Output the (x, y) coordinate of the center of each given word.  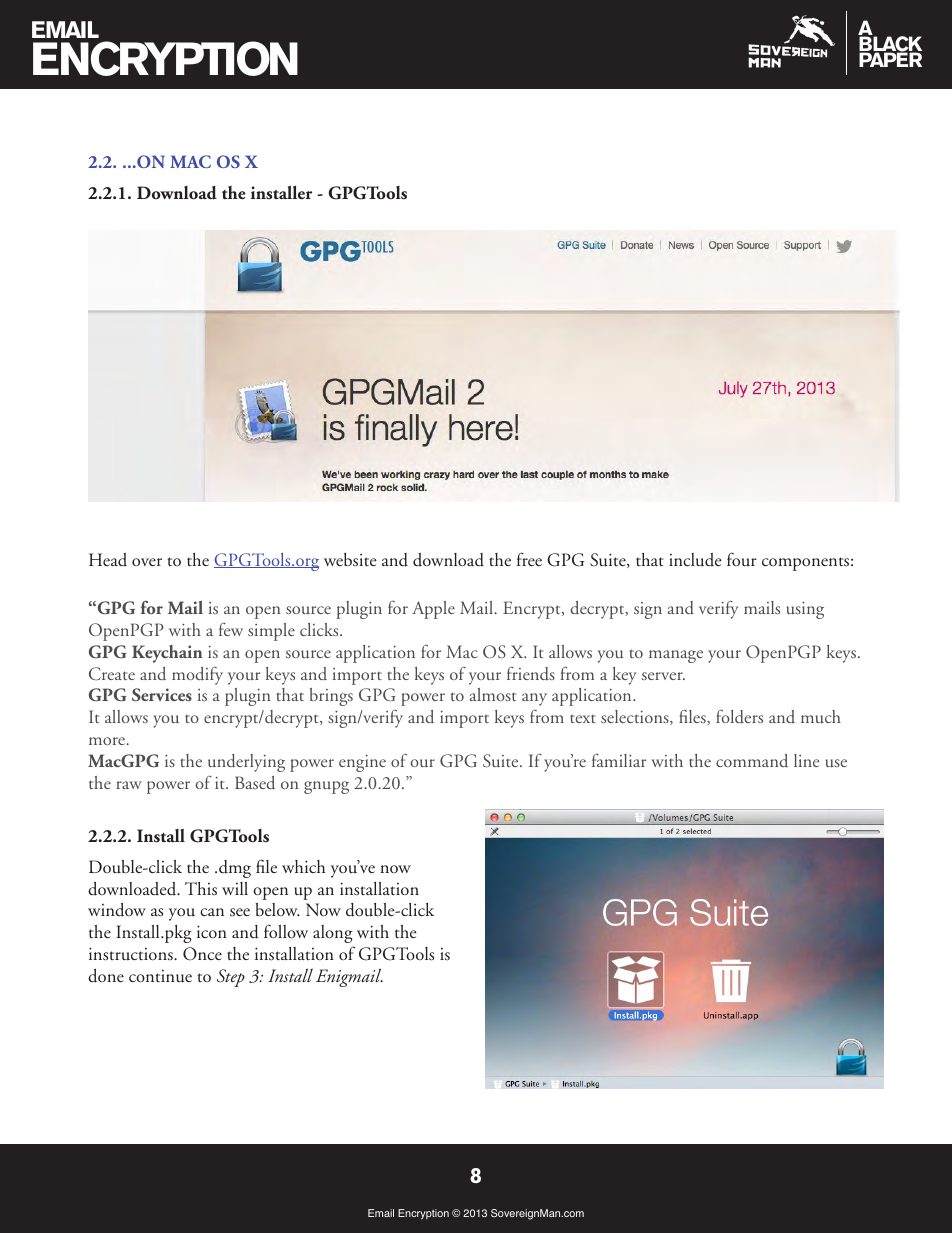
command (752, 760)
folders (739, 717)
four (742, 559)
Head (108, 560)
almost (493, 694)
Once (202, 954)
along (333, 934)
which (303, 866)
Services (162, 694)
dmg (235, 869)
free (529, 559)
